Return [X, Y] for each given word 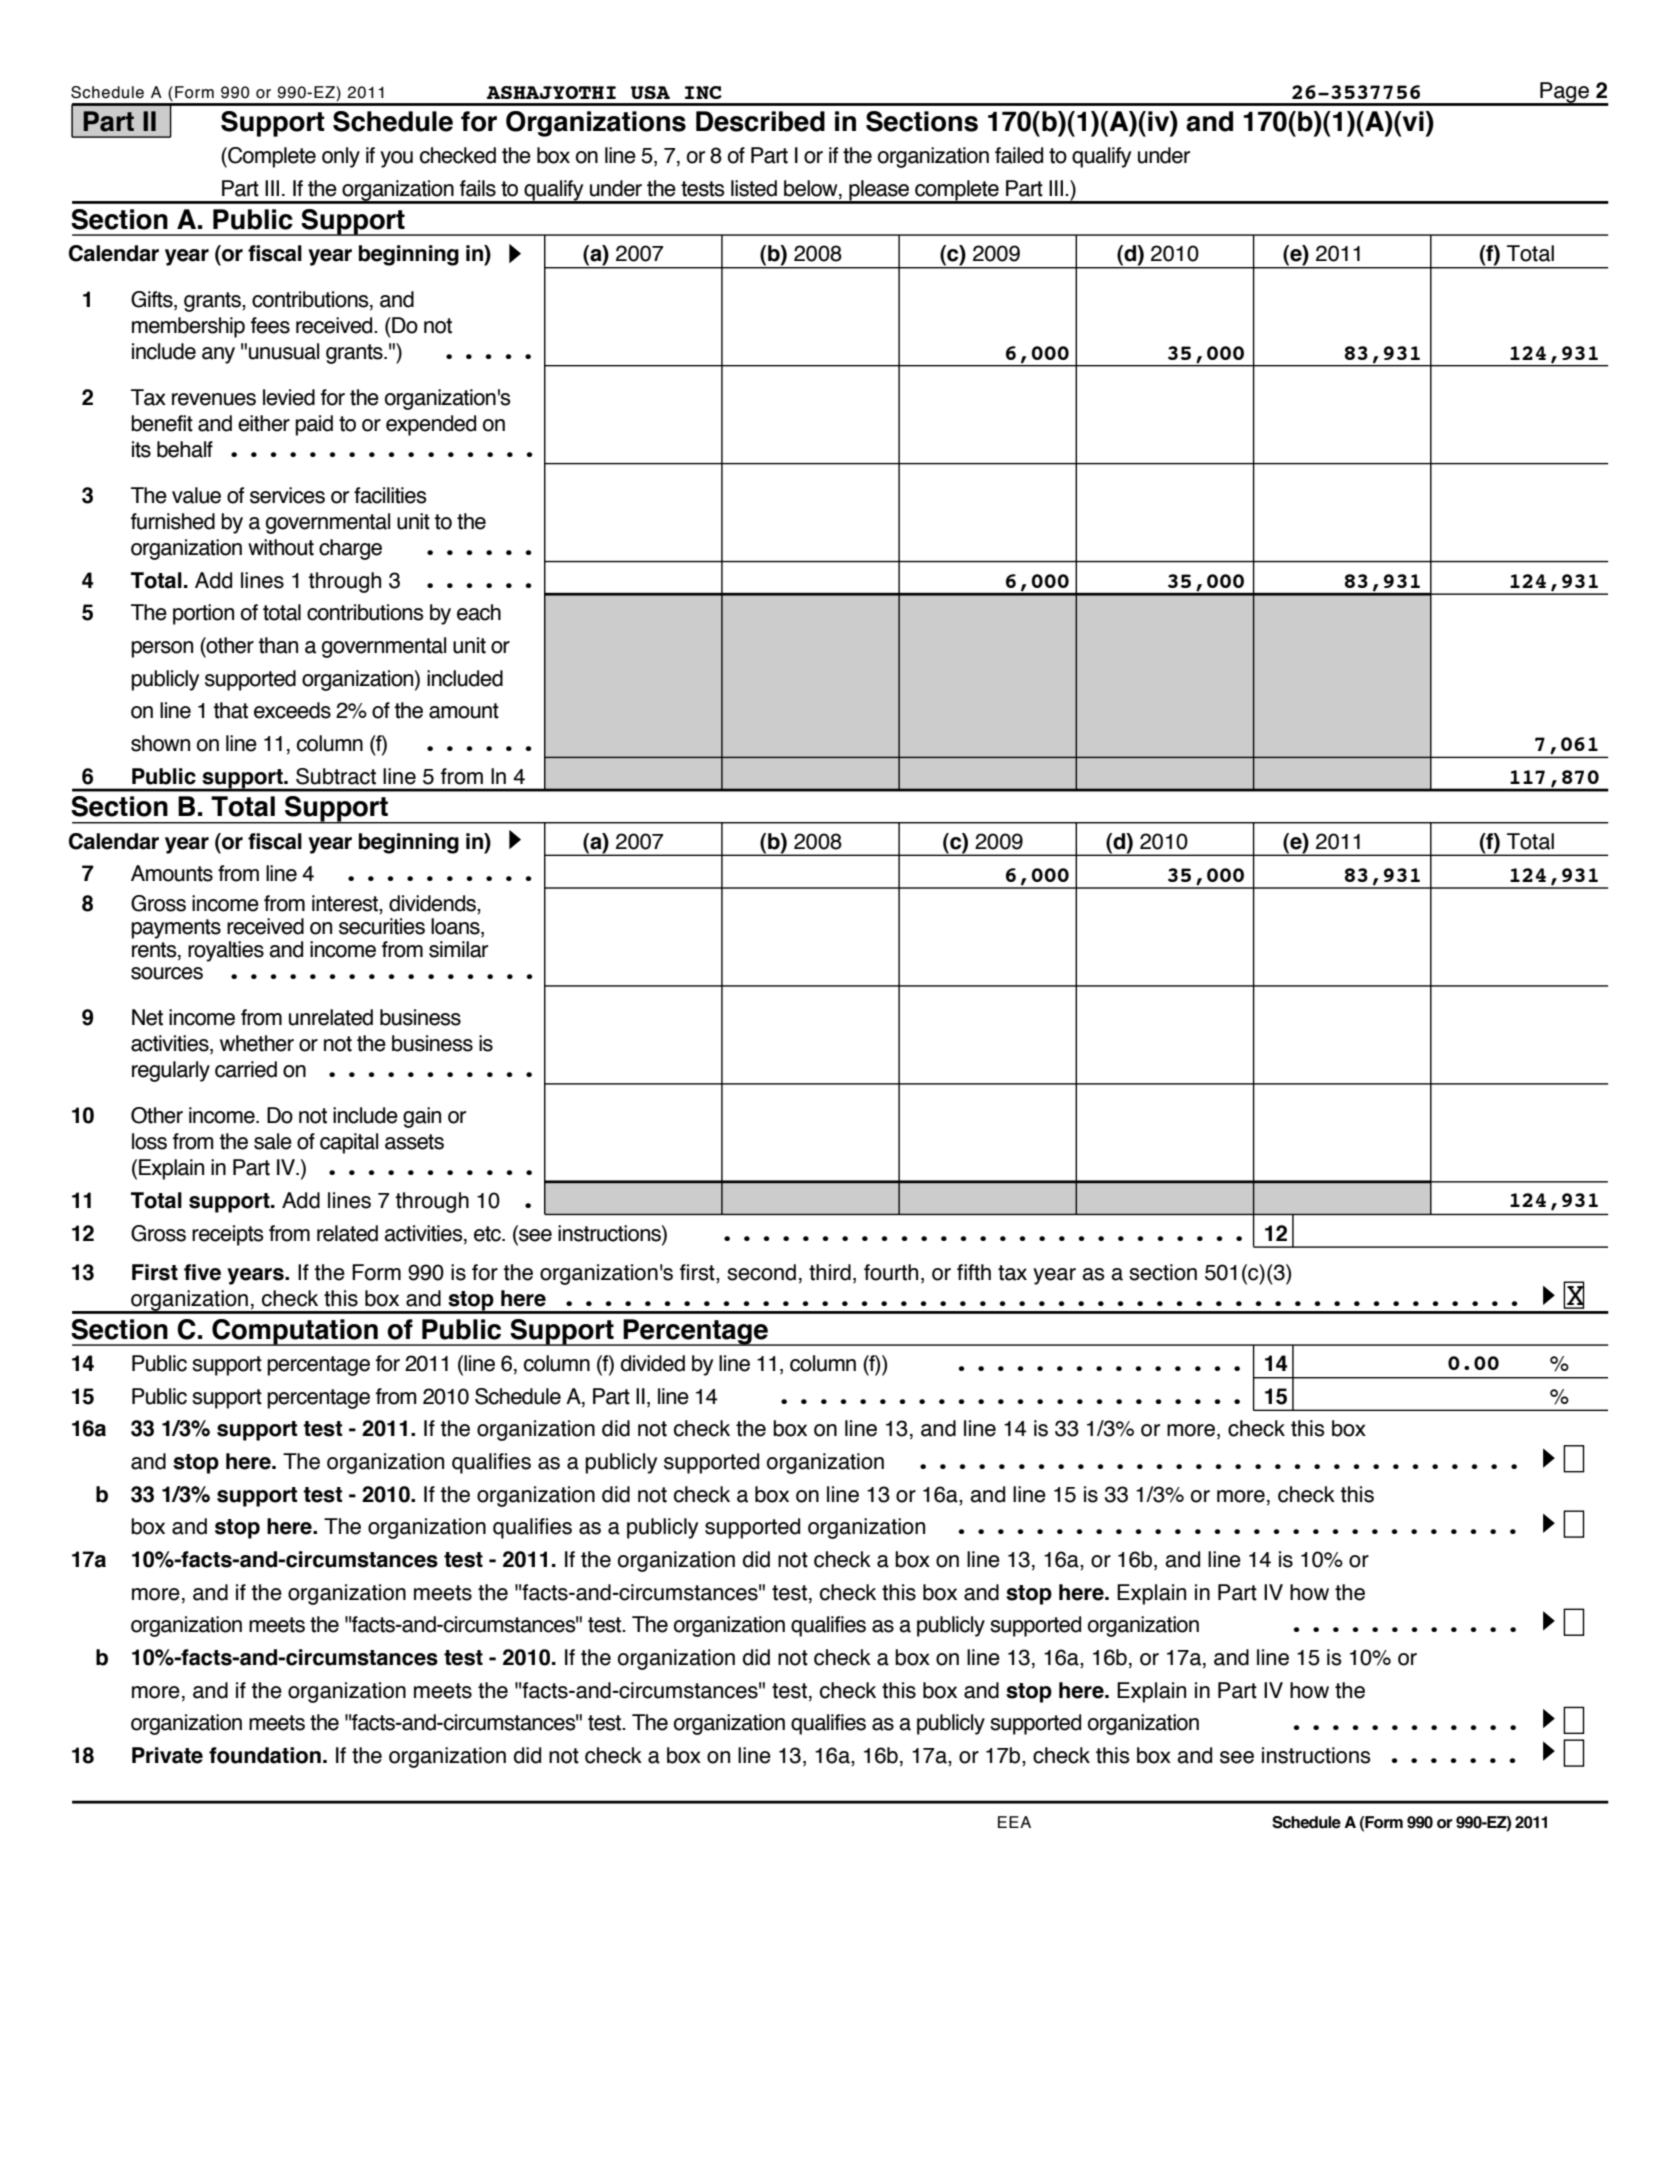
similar [458, 949]
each [479, 612]
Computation [295, 1332]
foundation [265, 1755]
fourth [891, 1272]
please [879, 191]
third [830, 1272]
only [341, 157]
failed [1019, 155]
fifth [974, 1272]
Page [1564, 93]
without [281, 547]
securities [382, 926]
